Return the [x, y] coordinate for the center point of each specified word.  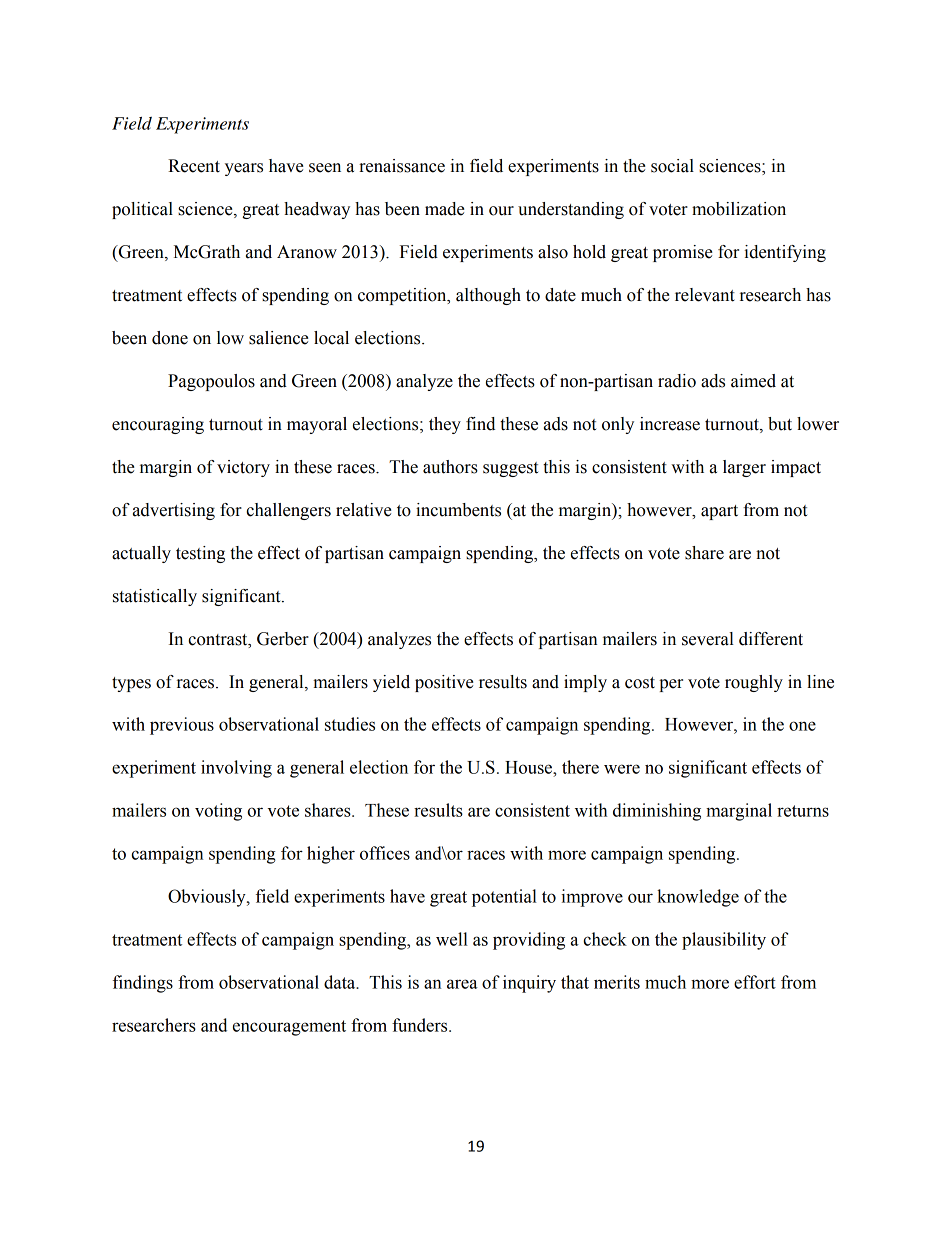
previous [182, 726]
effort [755, 982]
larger [744, 468]
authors [450, 467]
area [462, 984]
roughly [754, 683]
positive [444, 683]
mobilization [739, 209]
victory [243, 468]
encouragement [289, 1028]
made [445, 209]
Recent [194, 166]
